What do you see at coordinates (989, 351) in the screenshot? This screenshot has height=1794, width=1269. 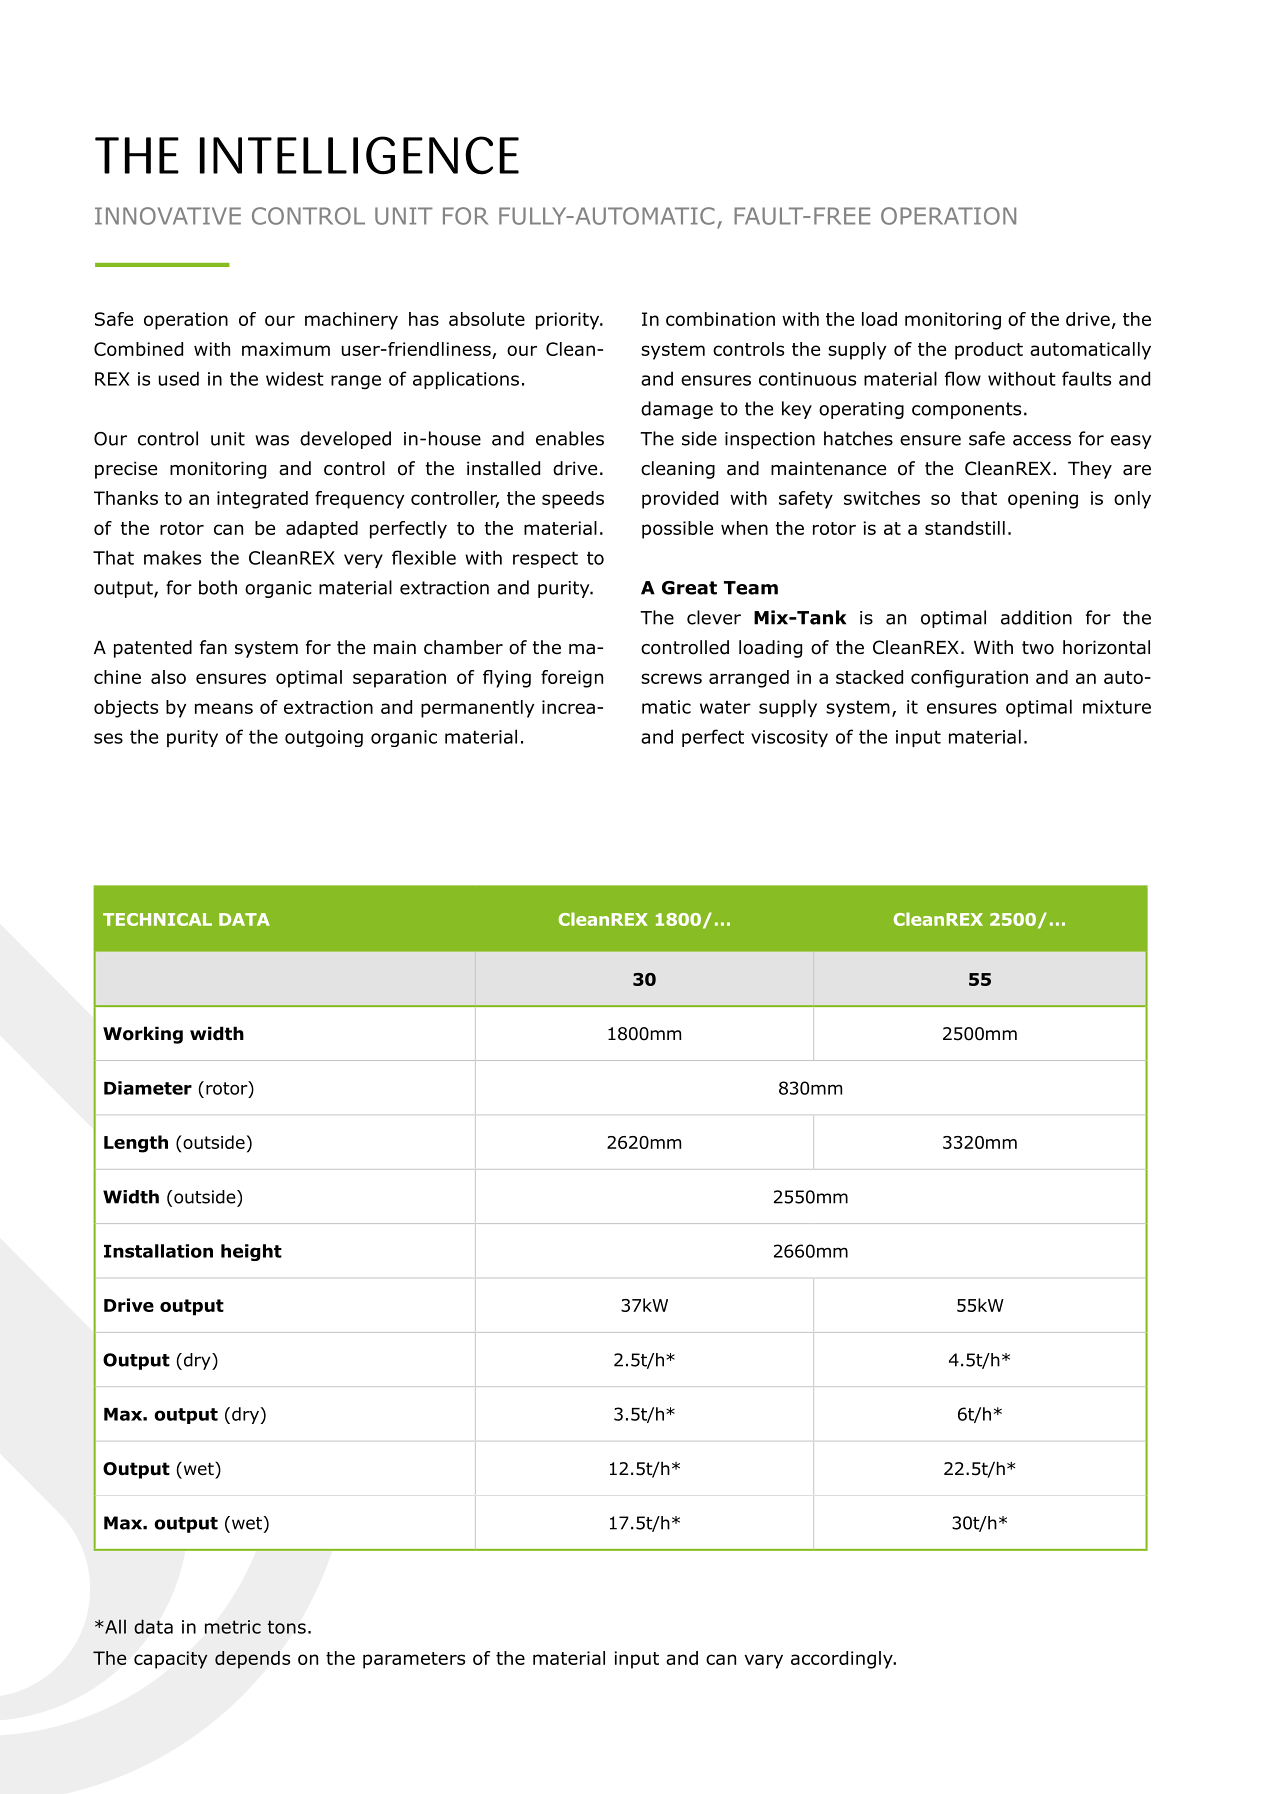 I see `product` at bounding box center [989, 351].
